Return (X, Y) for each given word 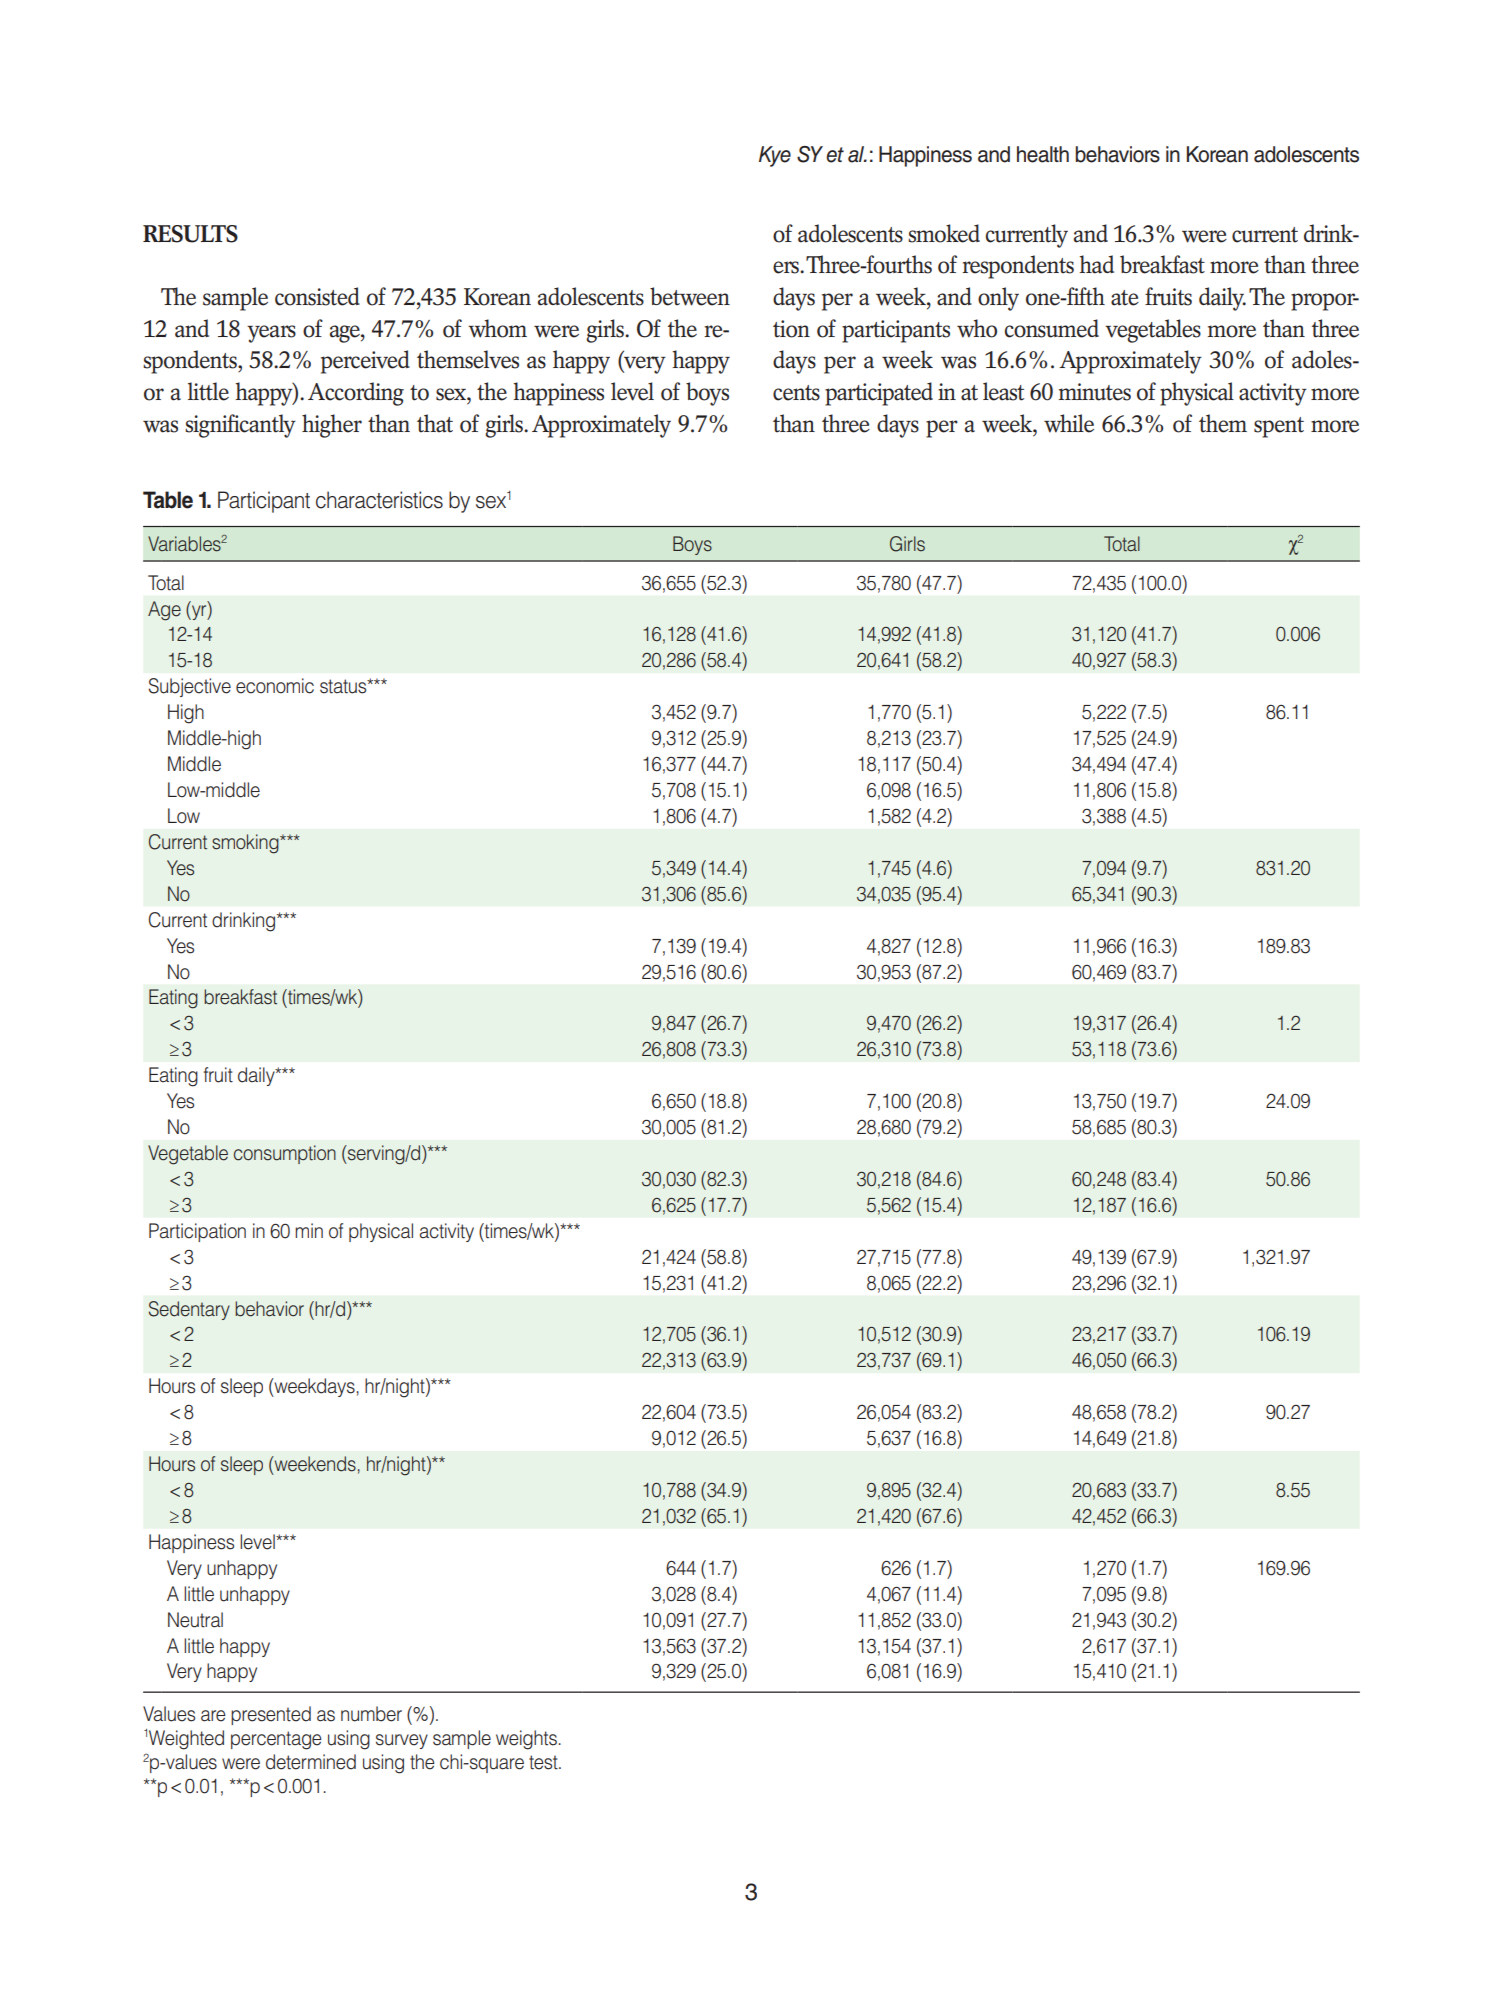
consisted (317, 296)
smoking (246, 844)
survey (402, 1741)
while (1069, 423)
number (371, 1714)
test (544, 1762)
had (1097, 264)
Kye (775, 156)
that (435, 423)
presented (271, 1715)
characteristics (379, 500)
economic (275, 686)
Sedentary (189, 1310)
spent (1279, 427)
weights (526, 1740)
